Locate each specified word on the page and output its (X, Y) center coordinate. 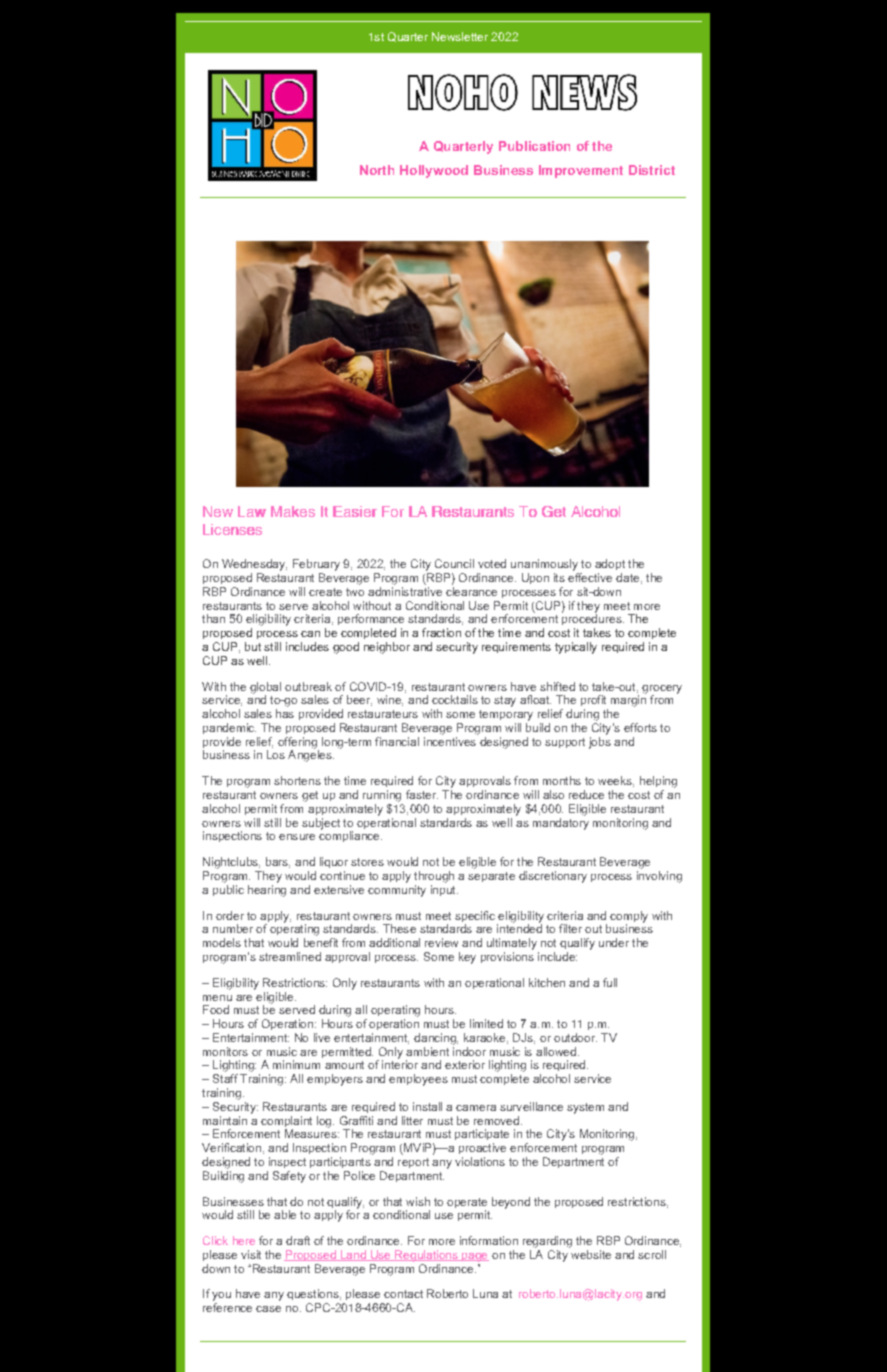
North (377, 170)
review (441, 942)
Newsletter (460, 36)
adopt (610, 564)
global (265, 689)
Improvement (581, 171)
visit (251, 1254)
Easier (355, 511)
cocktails (455, 699)
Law (252, 511)
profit (593, 700)
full (610, 982)
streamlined (290, 956)
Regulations (426, 1256)
